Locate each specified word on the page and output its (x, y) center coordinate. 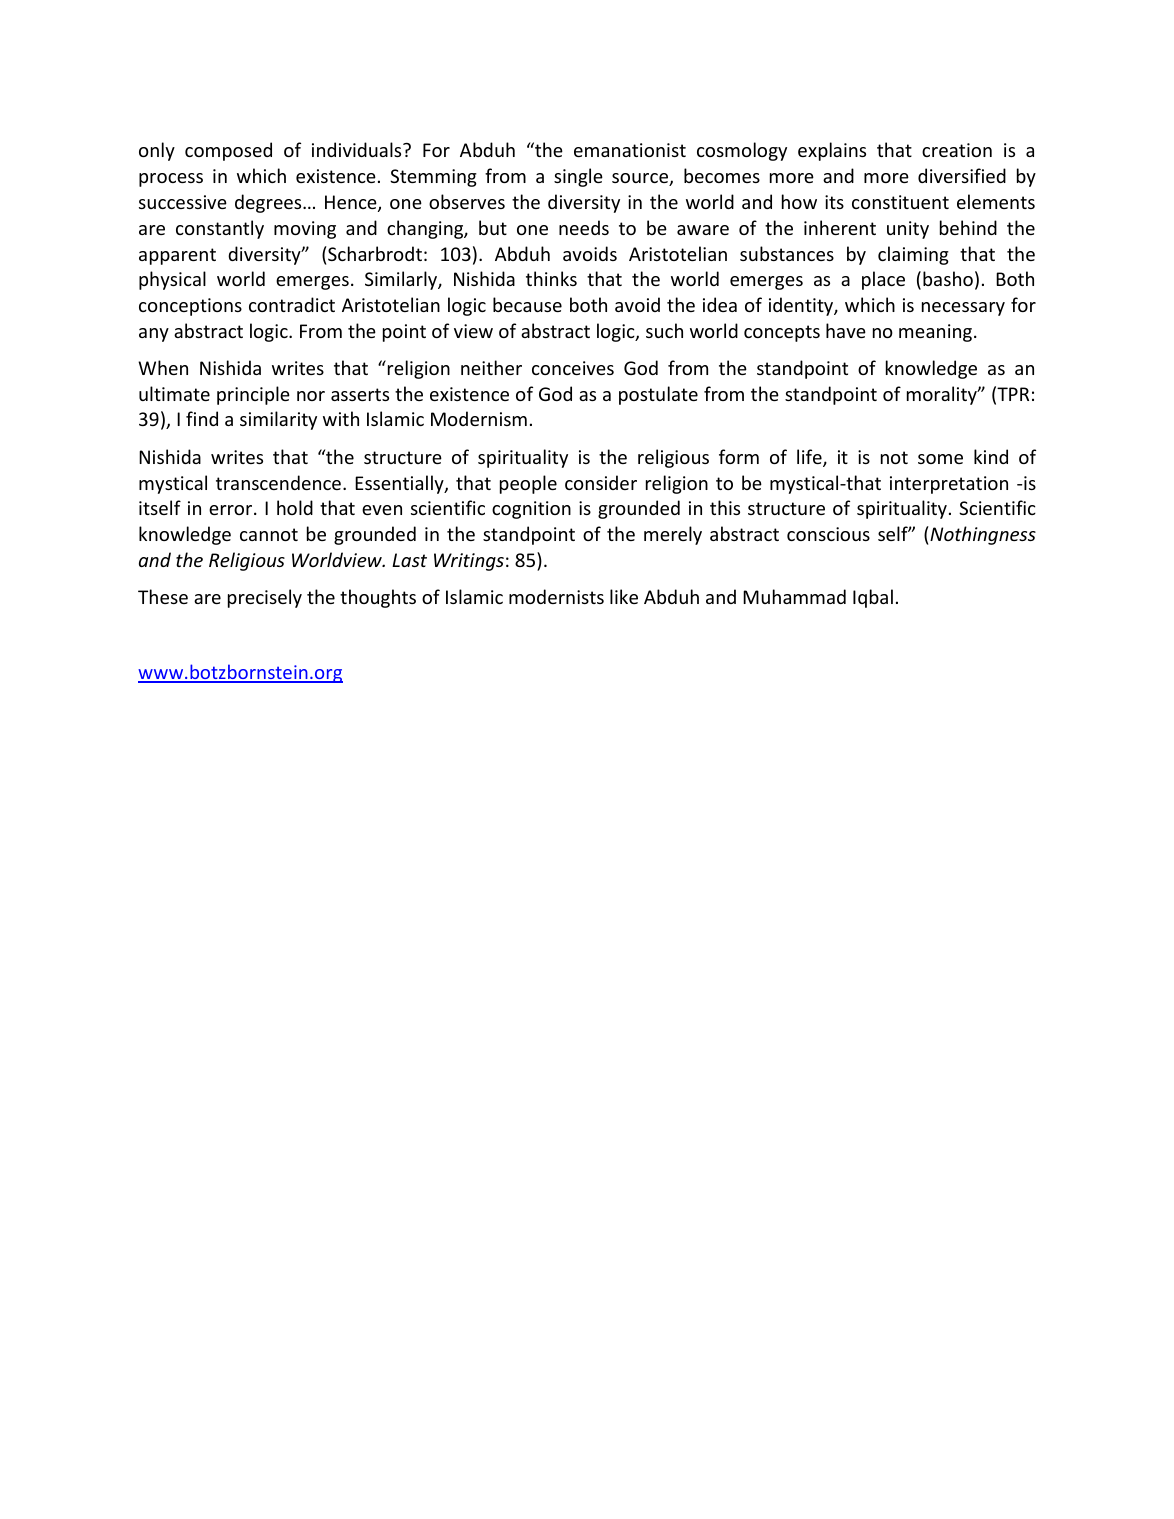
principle (253, 395)
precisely (265, 598)
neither (491, 367)
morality (943, 395)
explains (832, 151)
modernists (556, 596)
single (578, 177)
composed (228, 151)
